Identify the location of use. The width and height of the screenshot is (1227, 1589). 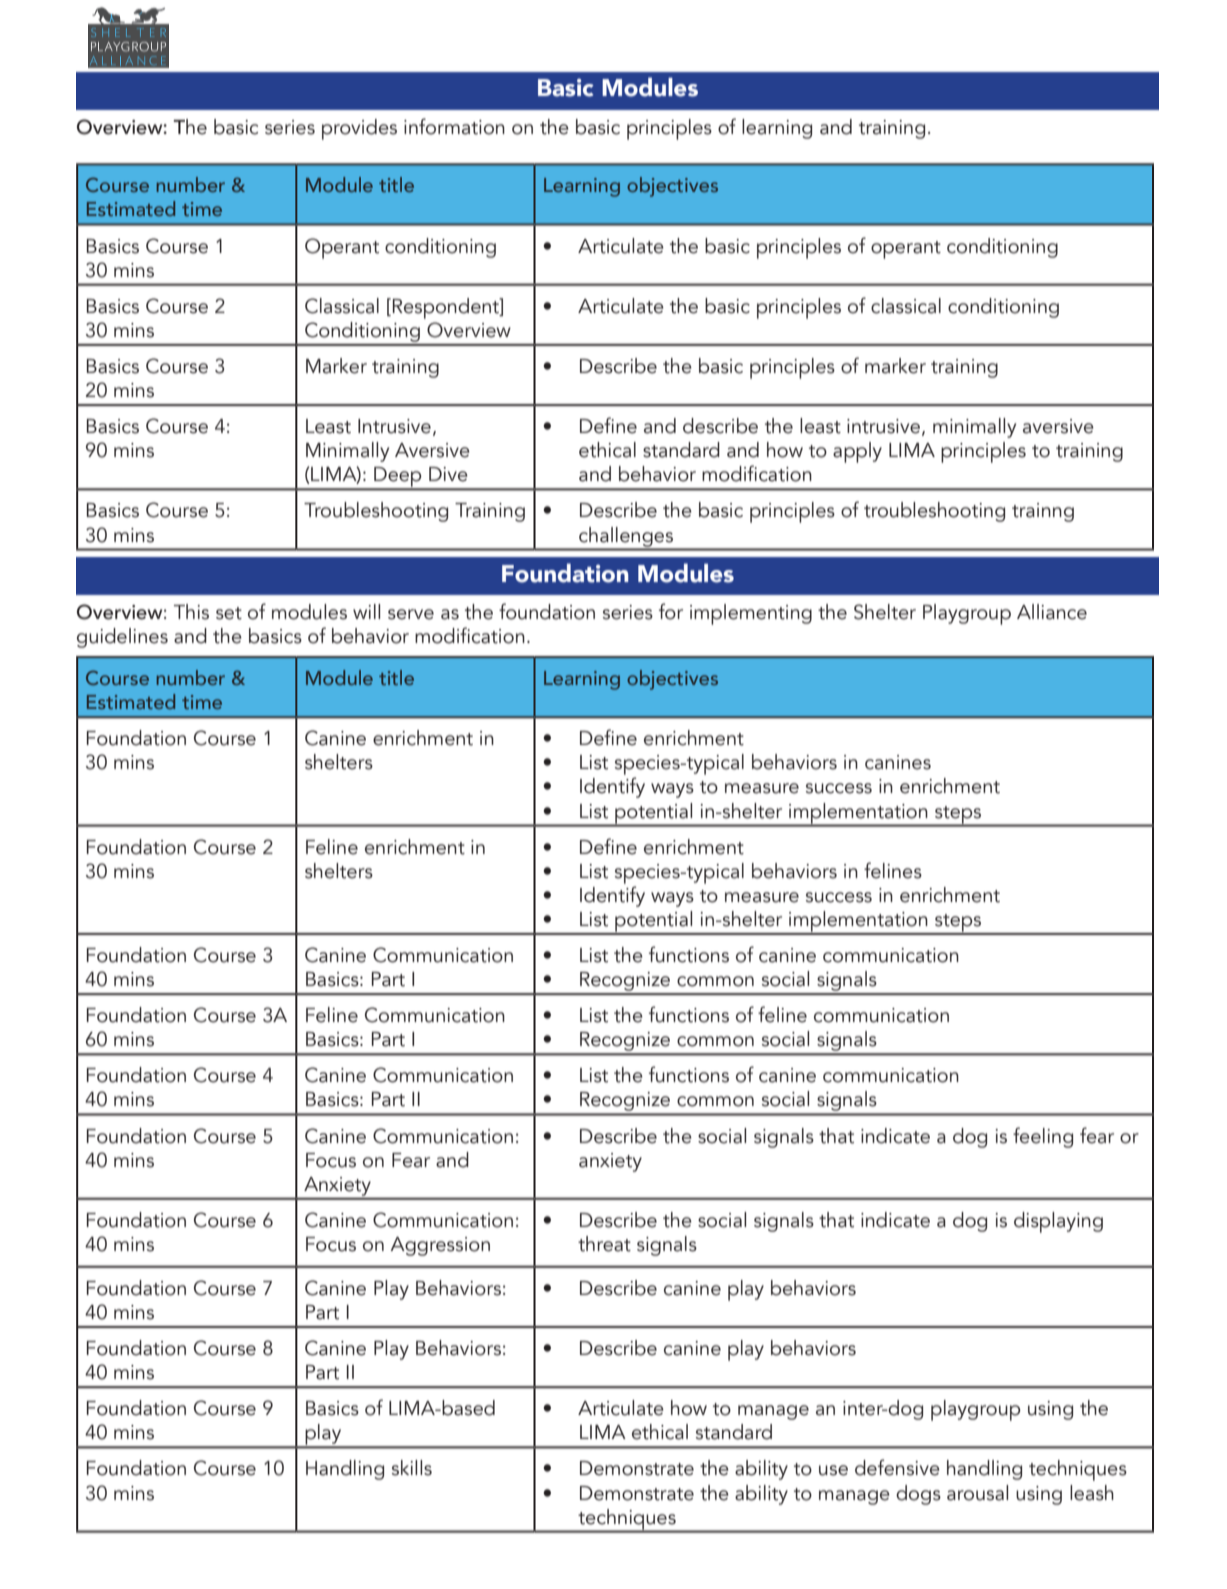
(833, 1470).
